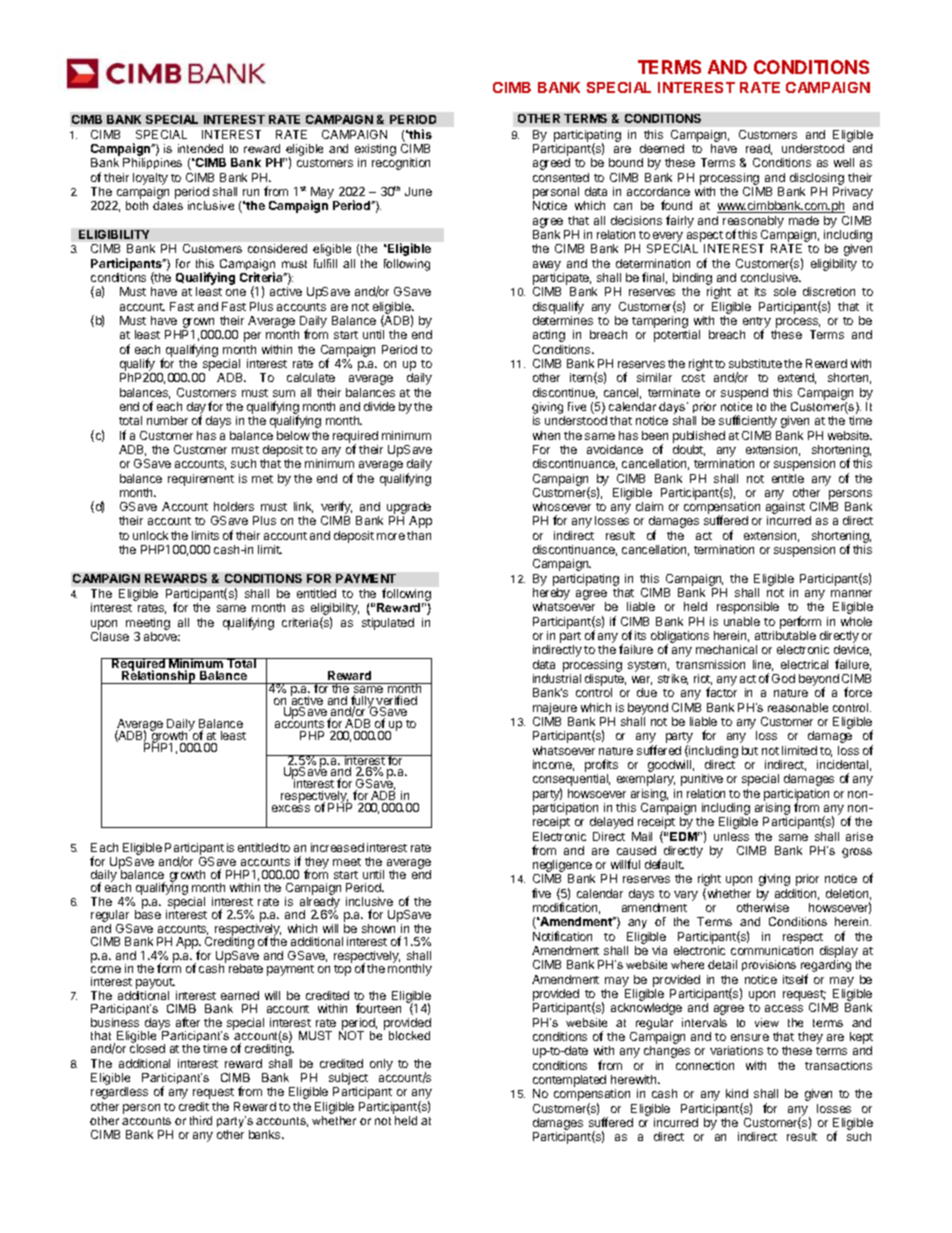  I want to click on against, so click(785, 509).
